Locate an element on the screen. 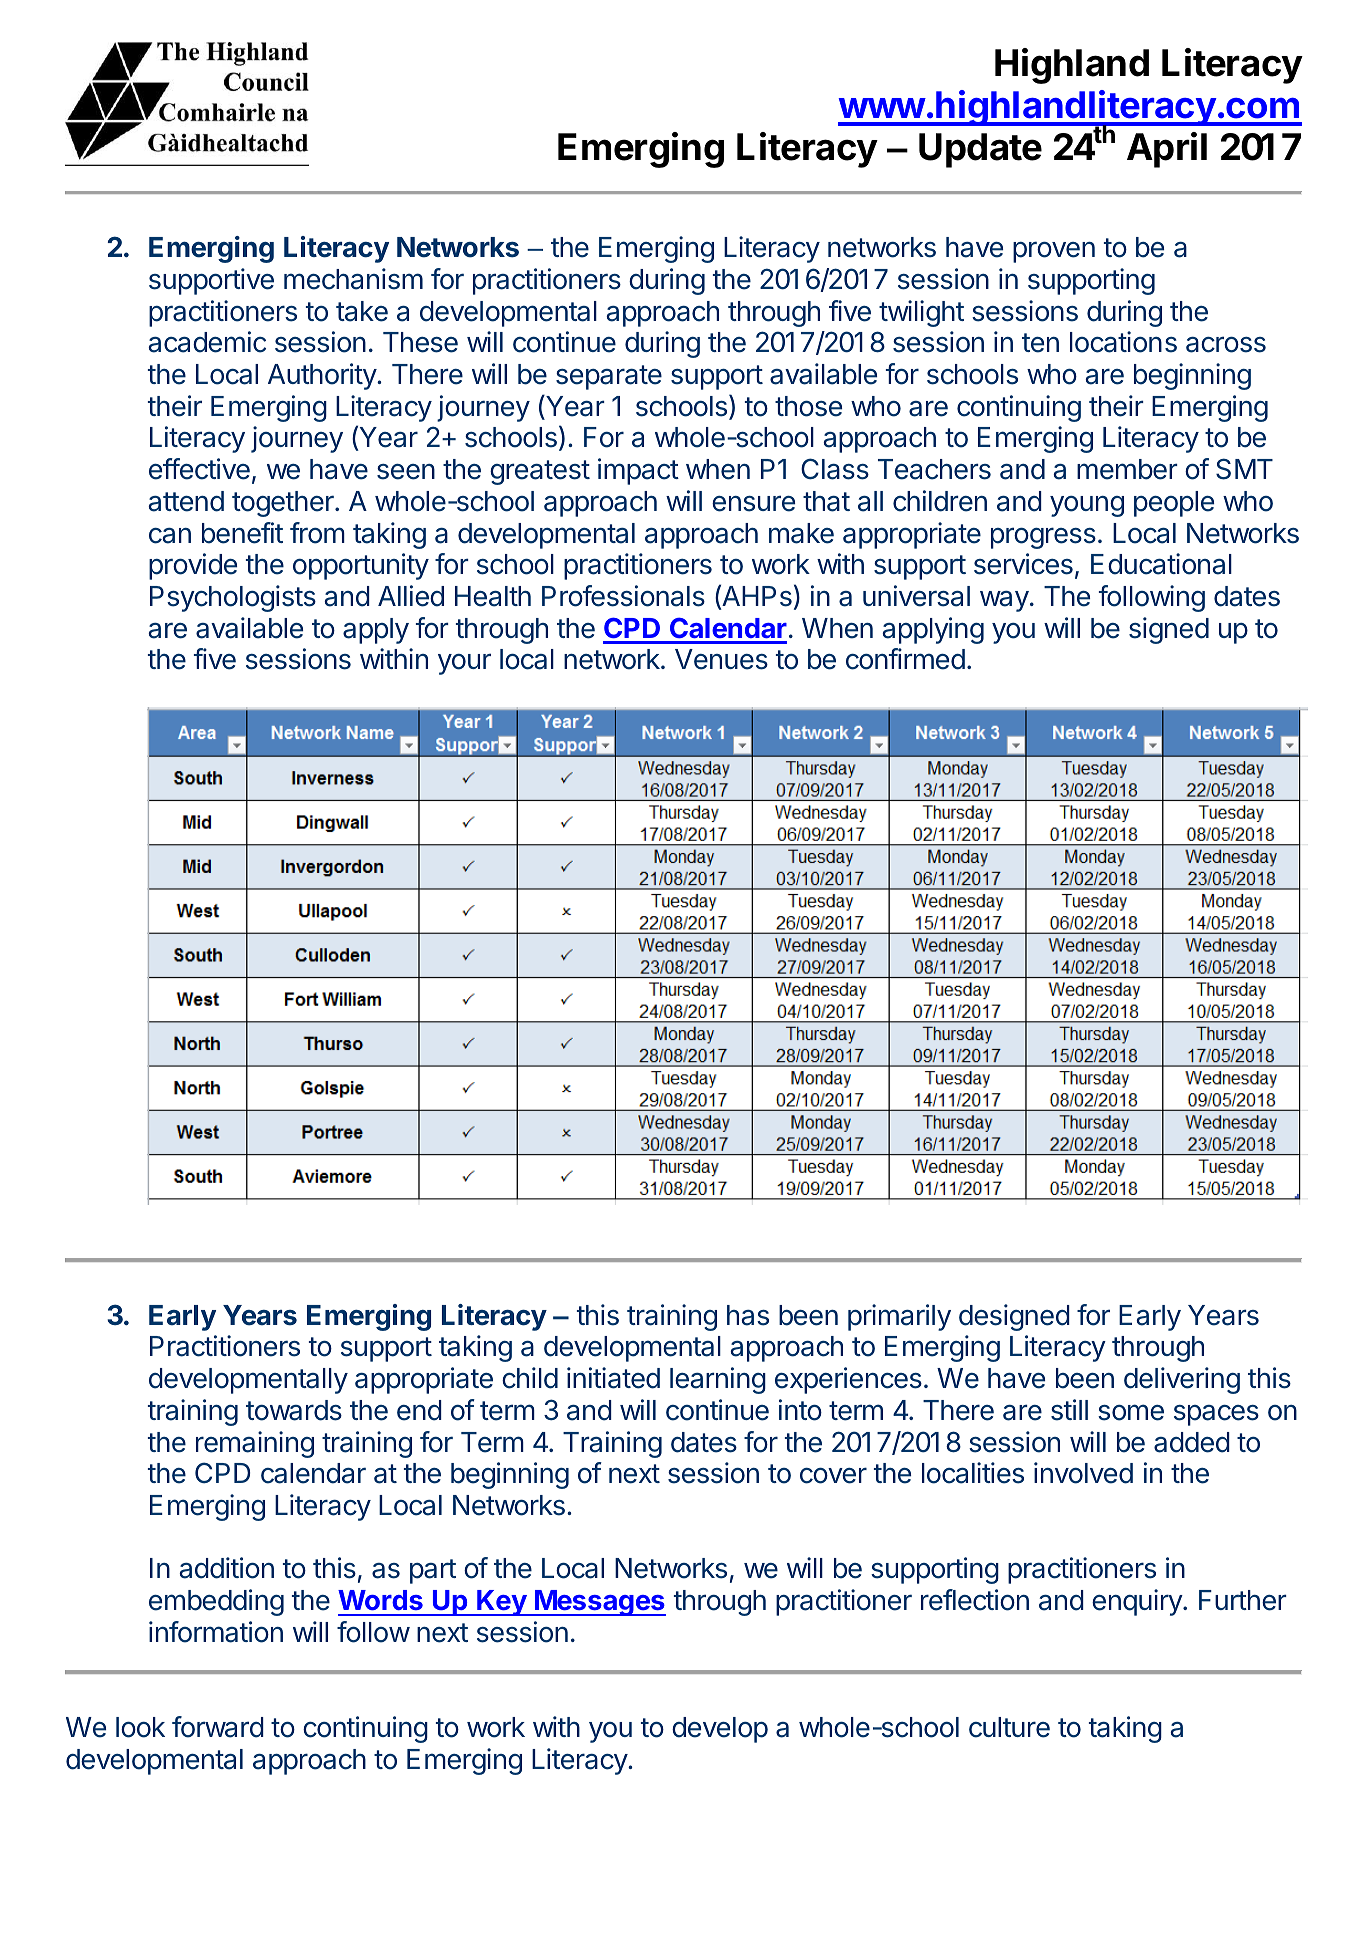 Image resolution: width=1367 pixels, height=1934 pixels. April is located at coordinates (1167, 150).
